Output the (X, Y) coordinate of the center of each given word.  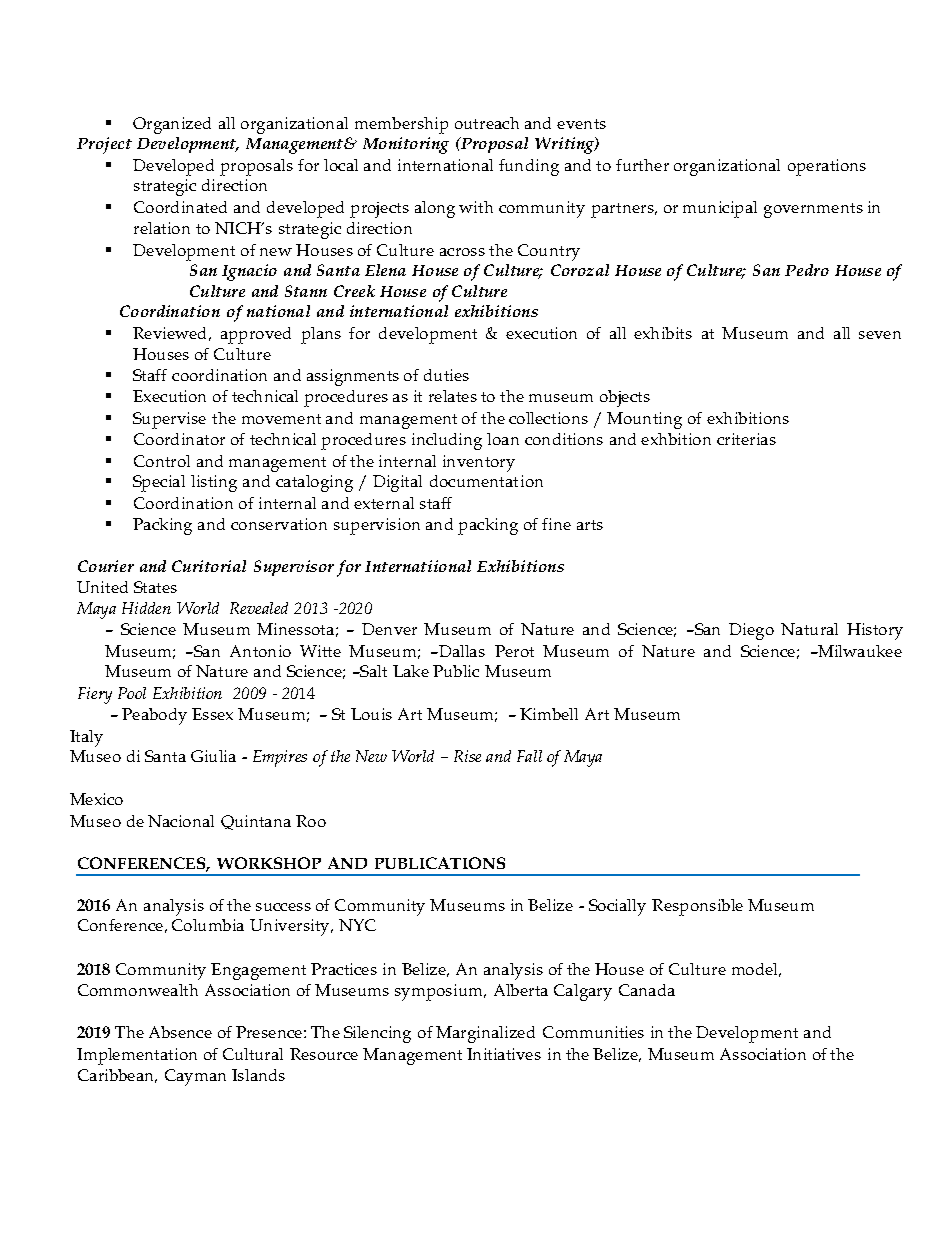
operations (827, 167)
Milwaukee (859, 651)
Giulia (213, 756)
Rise (467, 756)
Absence (180, 1032)
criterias (746, 439)
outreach (487, 123)
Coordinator (179, 439)
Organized (172, 125)
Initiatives (504, 1054)
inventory (479, 463)
